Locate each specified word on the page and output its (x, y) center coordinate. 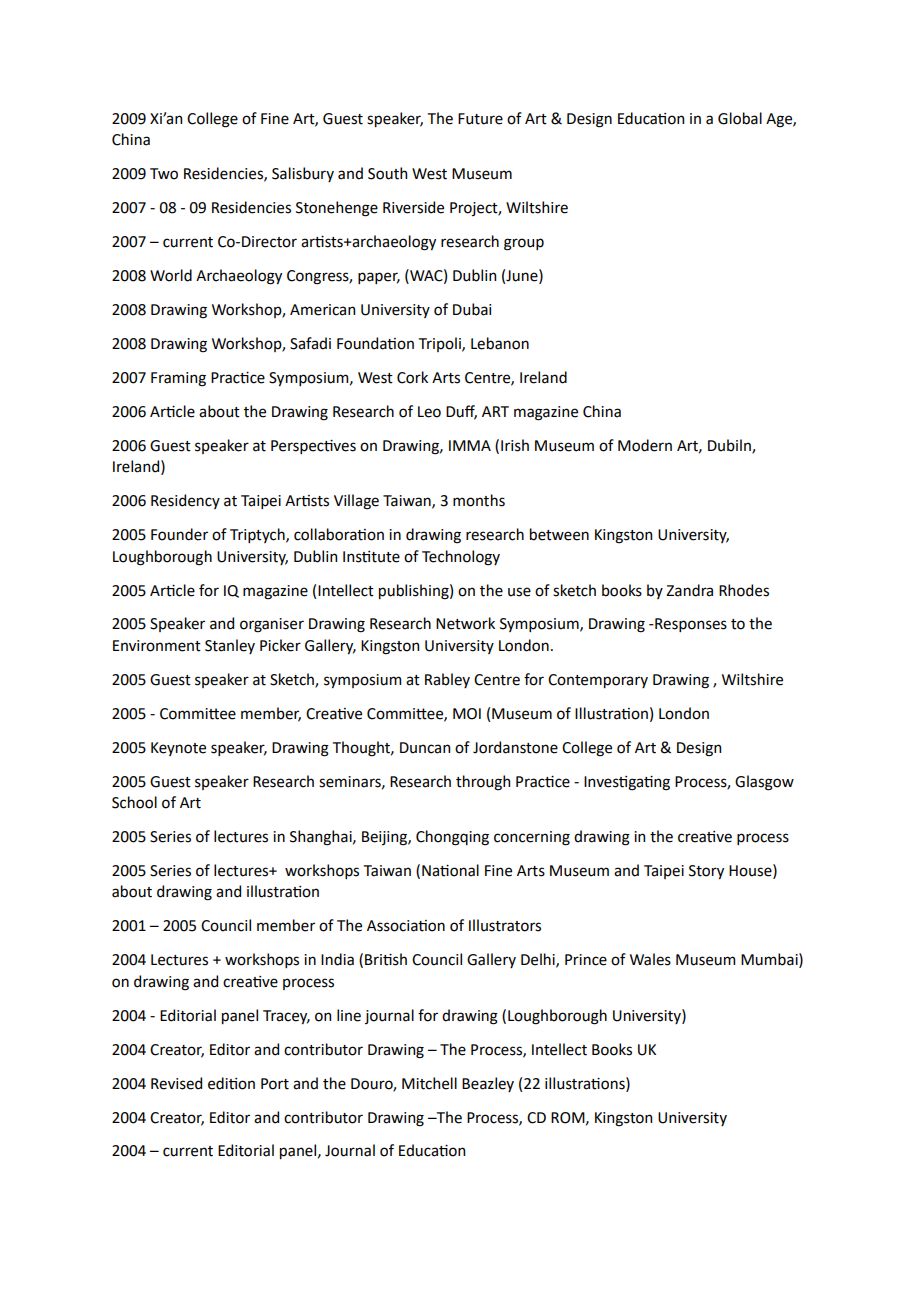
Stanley (230, 646)
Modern (645, 445)
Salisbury (303, 174)
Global (740, 118)
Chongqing (452, 838)
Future (480, 119)
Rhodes (744, 590)
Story (706, 872)
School (134, 802)
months (479, 500)
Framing (178, 379)
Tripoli (441, 344)
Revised (176, 1083)
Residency (185, 501)
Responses (690, 625)
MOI (467, 714)
